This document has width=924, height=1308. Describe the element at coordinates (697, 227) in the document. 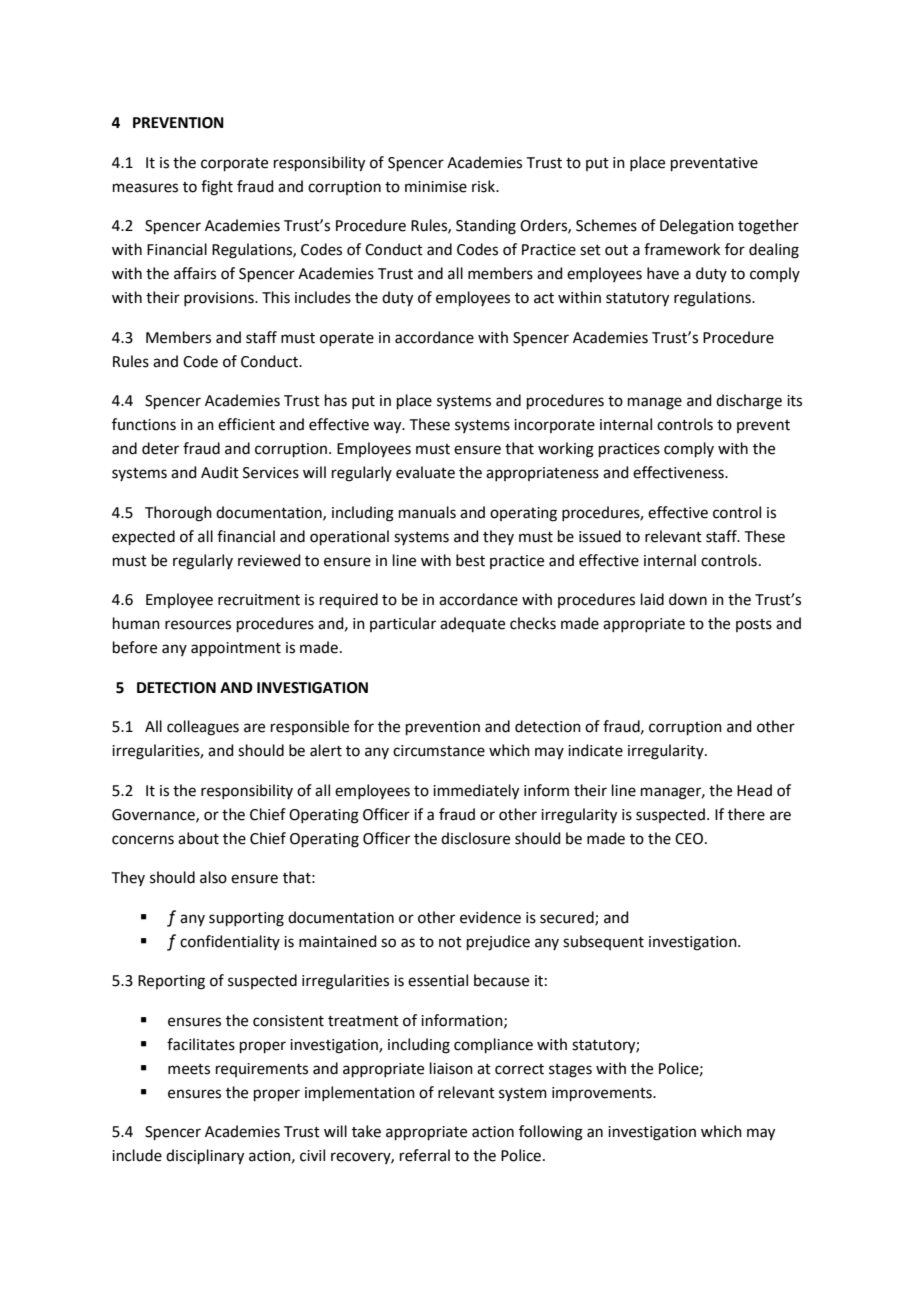

I see `Delegation` at that location.
